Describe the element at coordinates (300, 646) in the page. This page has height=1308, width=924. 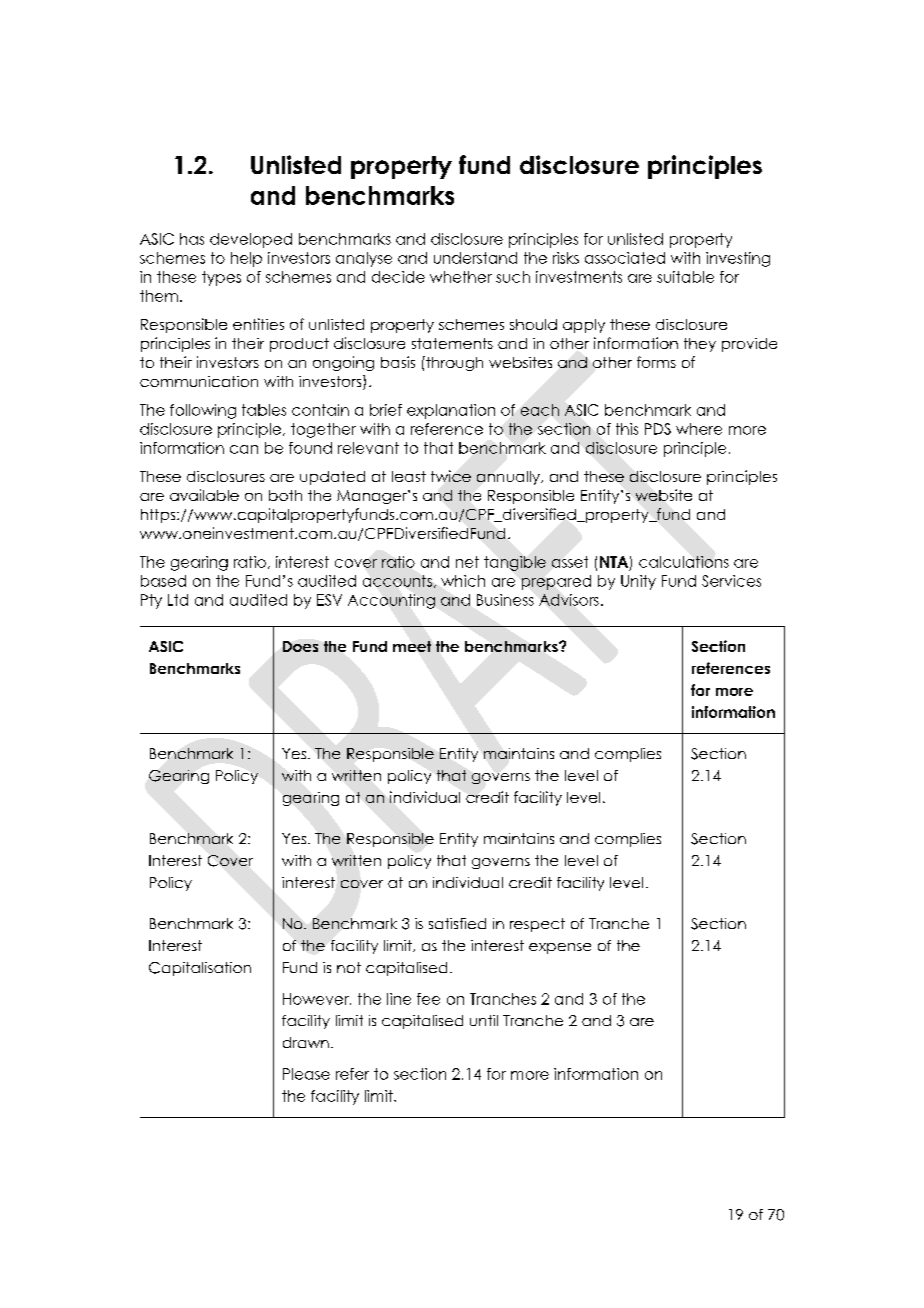
I see `Does` at that location.
